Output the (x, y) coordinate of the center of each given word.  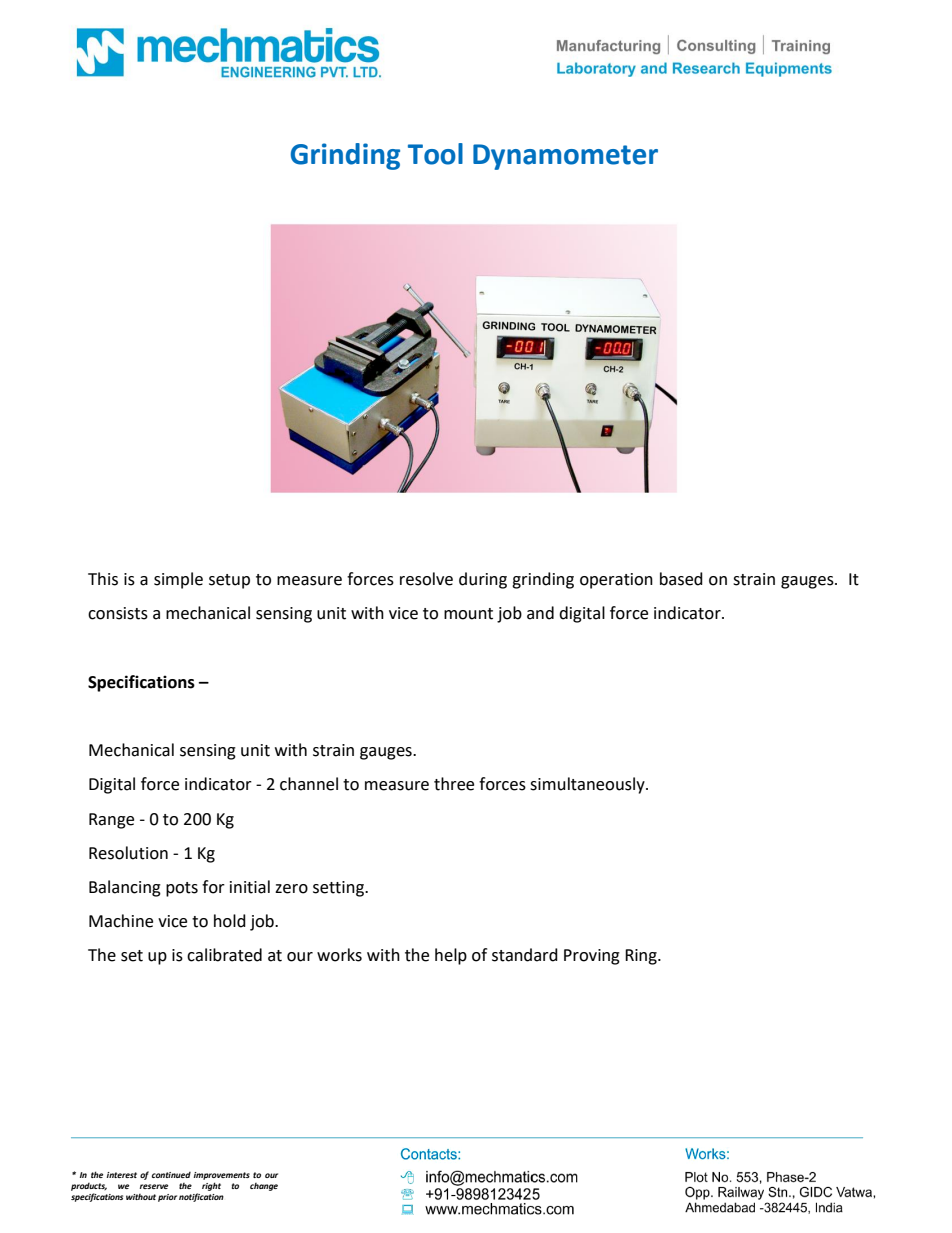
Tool (435, 154)
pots (182, 889)
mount (468, 614)
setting (339, 889)
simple (178, 580)
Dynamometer (565, 157)
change (264, 1187)
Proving (592, 957)
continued (171, 1175)
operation (616, 581)
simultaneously (588, 785)
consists (118, 613)
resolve (426, 579)
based (681, 579)
